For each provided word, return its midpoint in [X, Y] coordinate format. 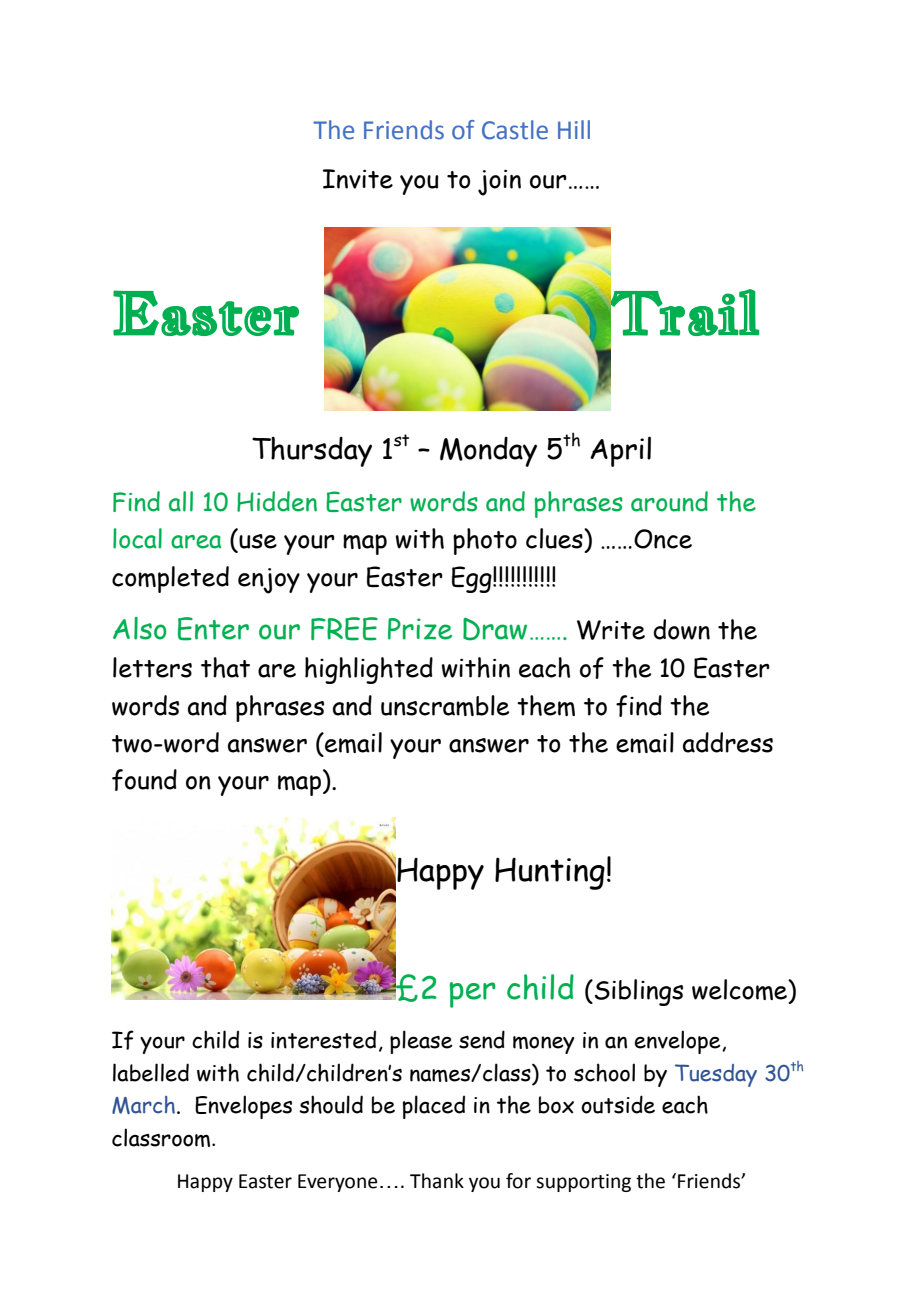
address [728, 742]
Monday [488, 452]
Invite [358, 179]
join [499, 183]
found [144, 780]
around [669, 501]
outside [618, 1104]
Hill [574, 129]
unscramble [445, 705]
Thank [437, 1181]
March [143, 1105]
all [181, 501]
